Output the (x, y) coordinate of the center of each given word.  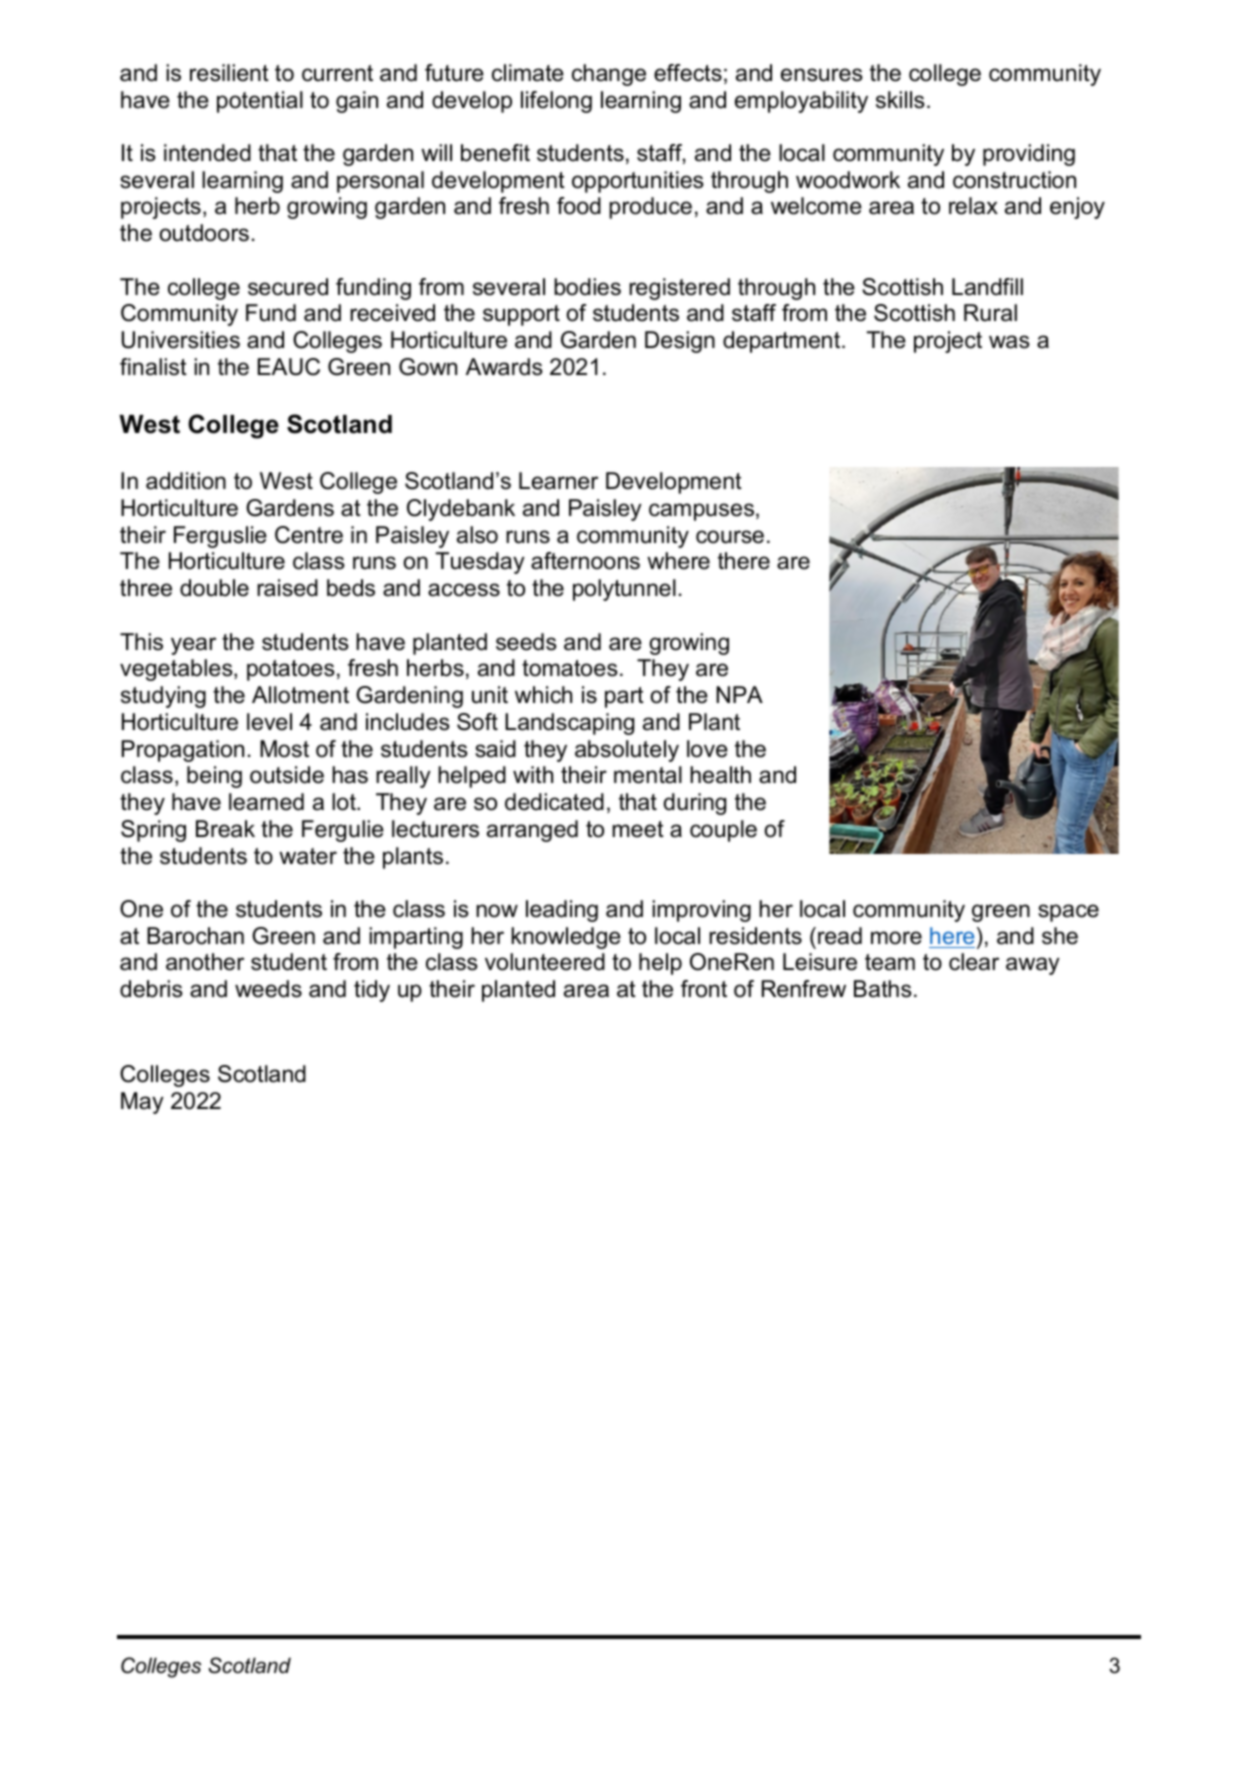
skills (900, 100)
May (142, 1103)
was (1009, 342)
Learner (558, 481)
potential (260, 102)
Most (284, 749)
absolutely (627, 751)
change (609, 75)
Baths (883, 989)
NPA (739, 694)
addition (186, 481)
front (704, 989)
